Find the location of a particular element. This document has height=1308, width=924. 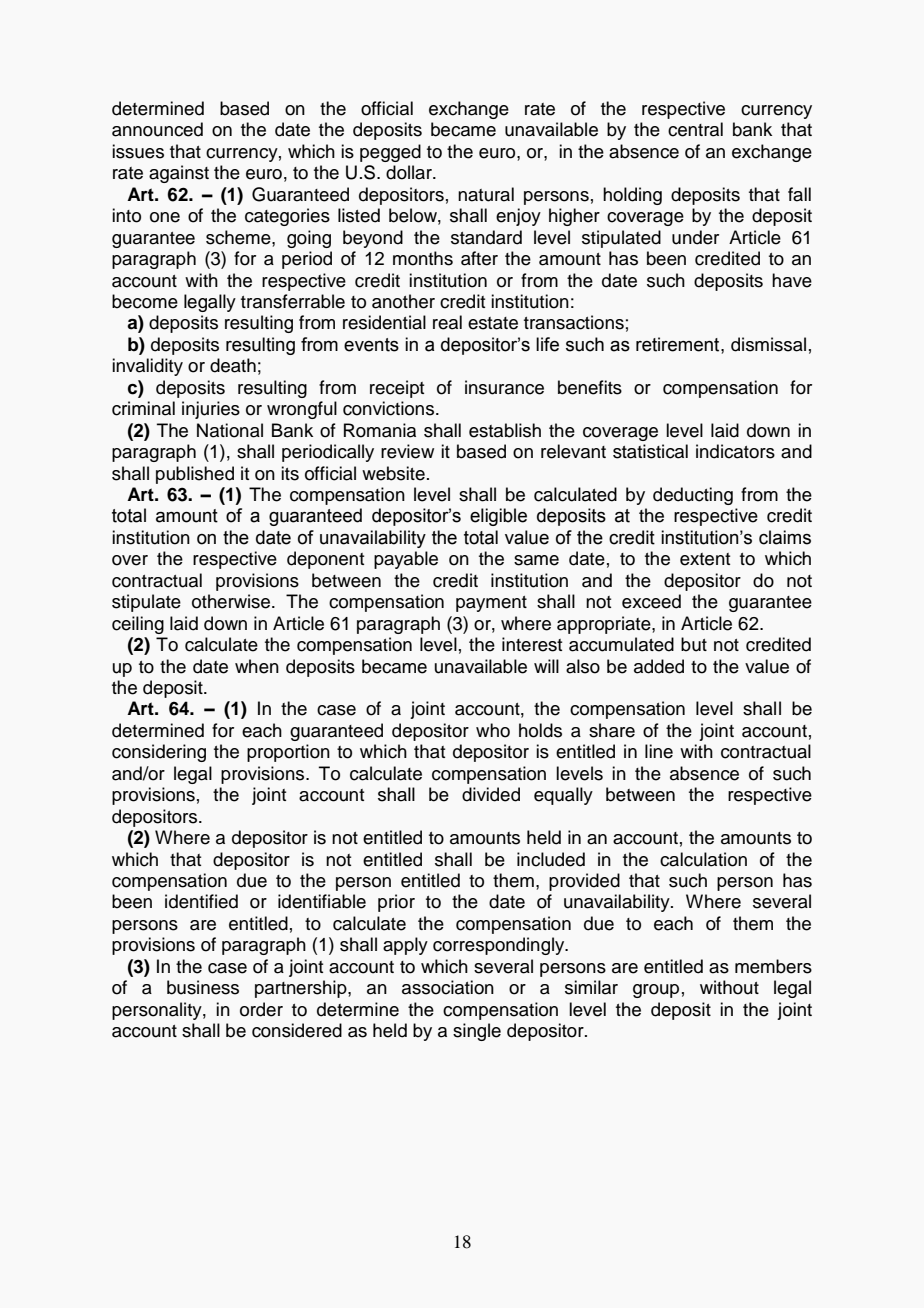

but is located at coordinates (694, 644).
